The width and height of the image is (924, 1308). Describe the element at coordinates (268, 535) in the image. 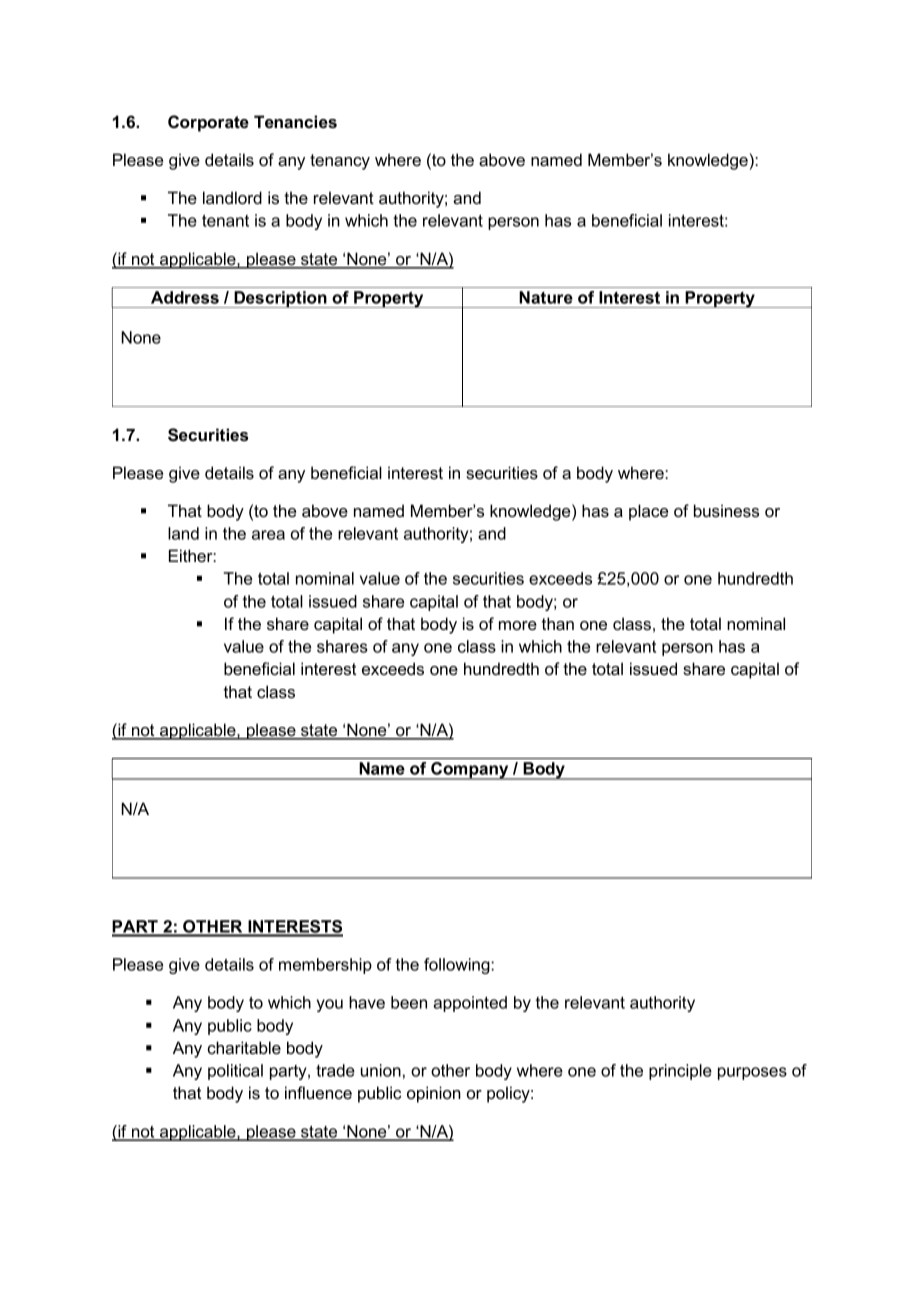

I see `area` at that location.
